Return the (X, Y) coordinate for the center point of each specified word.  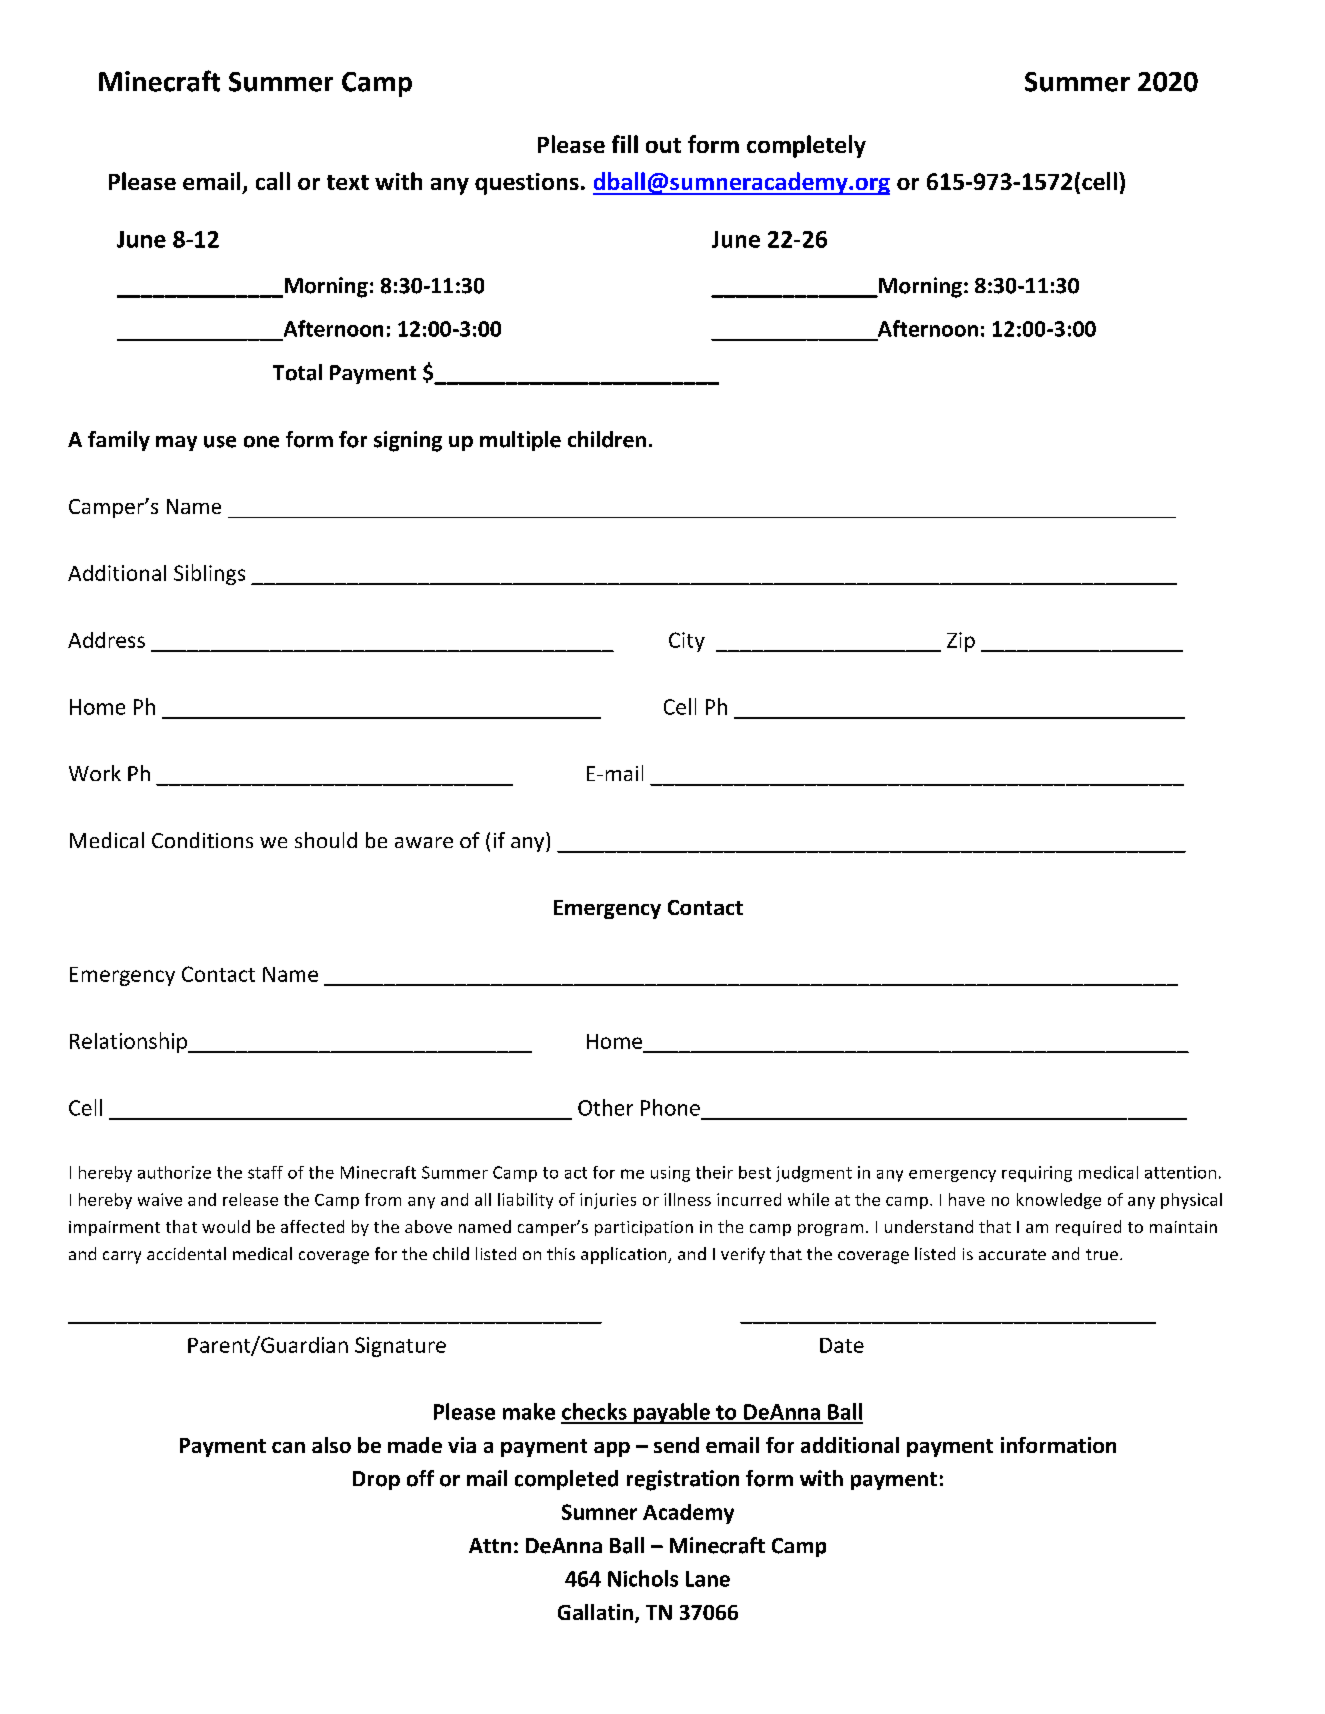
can (288, 1447)
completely (806, 146)
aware (424, 842)
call (273, 181)
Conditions (202, 840)
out (663, 145)
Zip (961, 642)
